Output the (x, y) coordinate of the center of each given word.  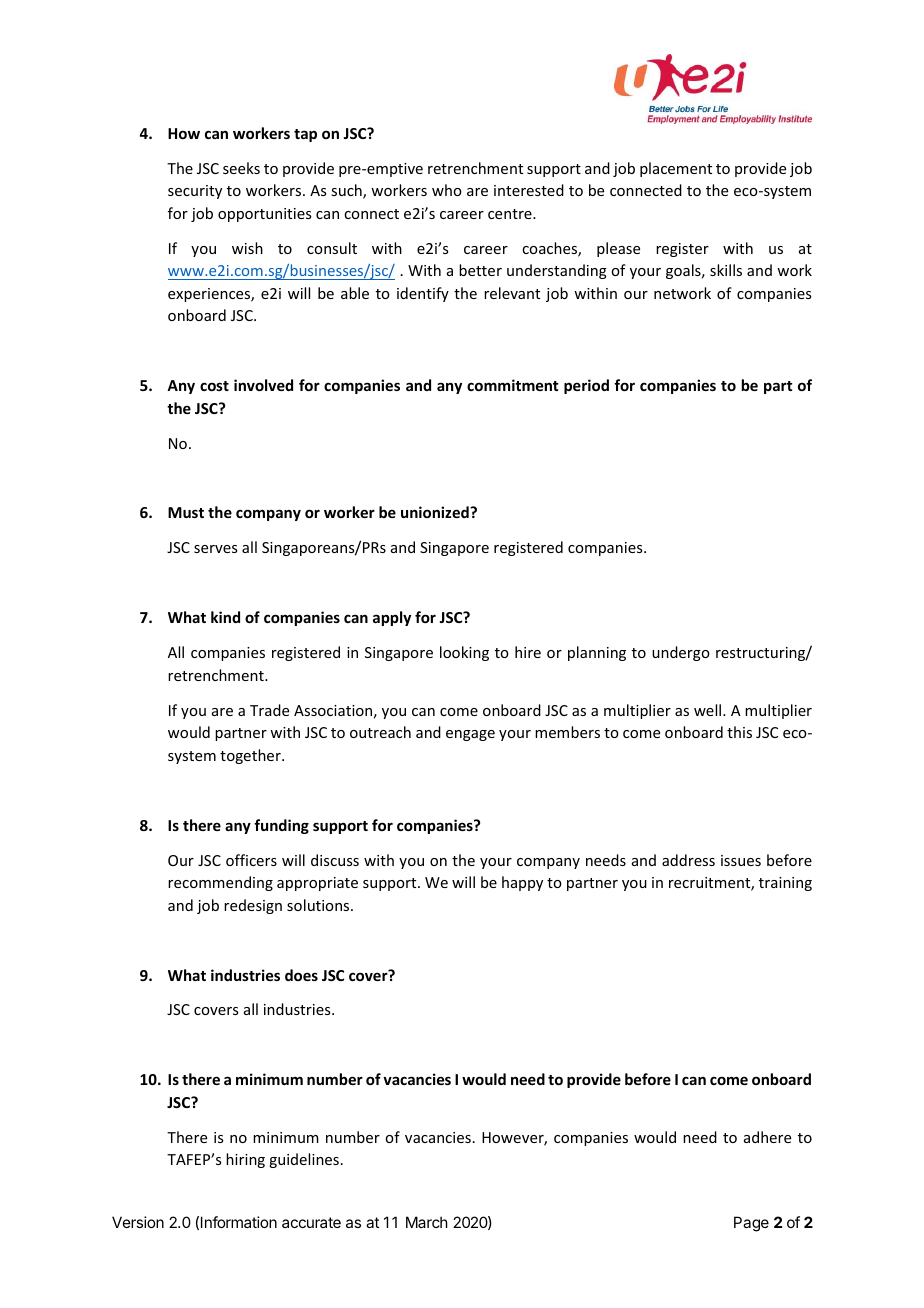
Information (239, 1222)
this (739, 732)
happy (522, 883)
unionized (436, 512)
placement (676, 169)
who (447, 190)
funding (281, 826)
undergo (681, 653)
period (586, 386)
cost (214, 386)
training (785, 884)
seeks (241, 168)
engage (470, 735)
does (301, 975)
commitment (512, 385)
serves (215, 549)
